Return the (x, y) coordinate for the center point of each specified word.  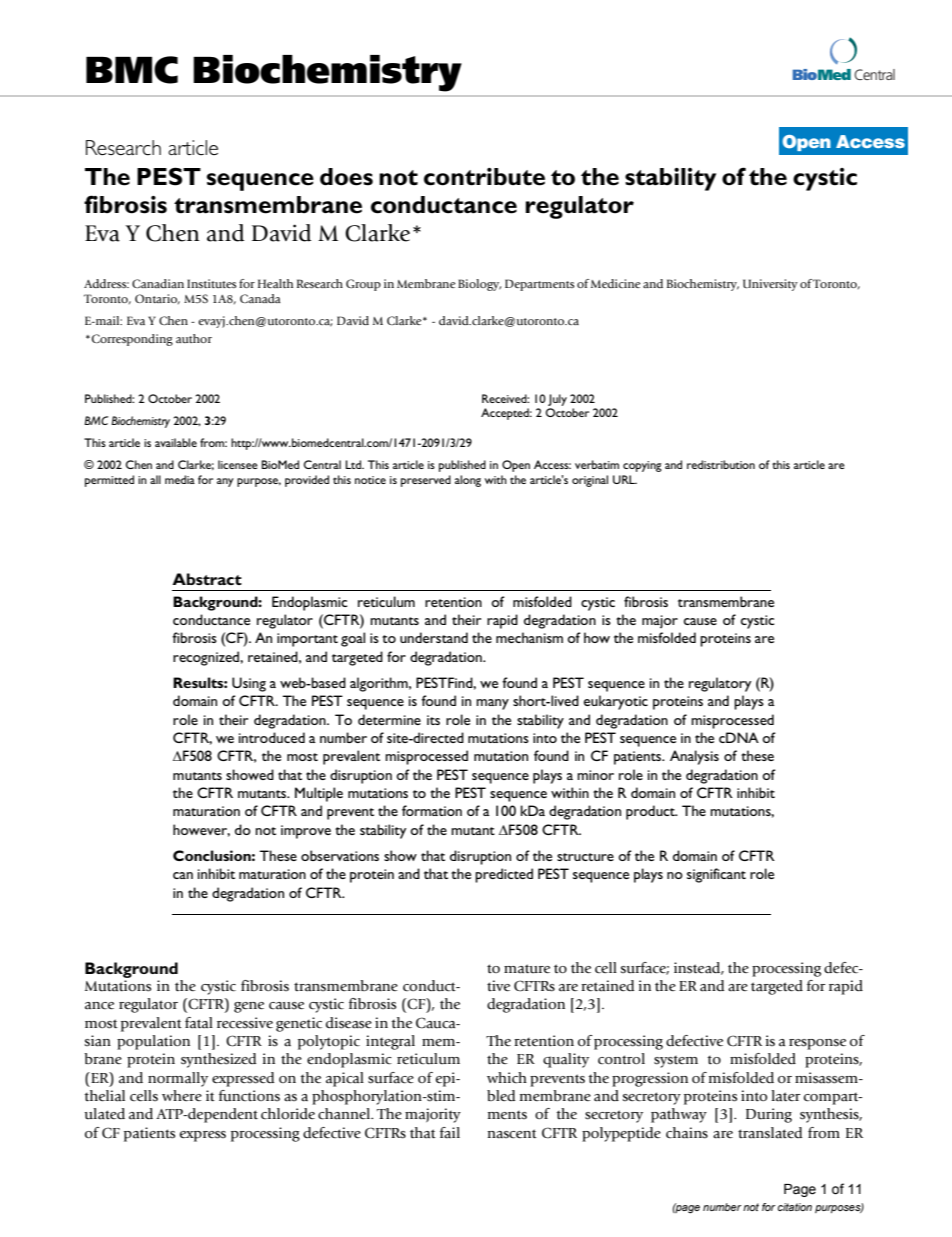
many (492, 704)
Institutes (211, 283)
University (770, 285)
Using (249, 684)
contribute (484, 177)
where (182, 1095)
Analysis (694, 757)
